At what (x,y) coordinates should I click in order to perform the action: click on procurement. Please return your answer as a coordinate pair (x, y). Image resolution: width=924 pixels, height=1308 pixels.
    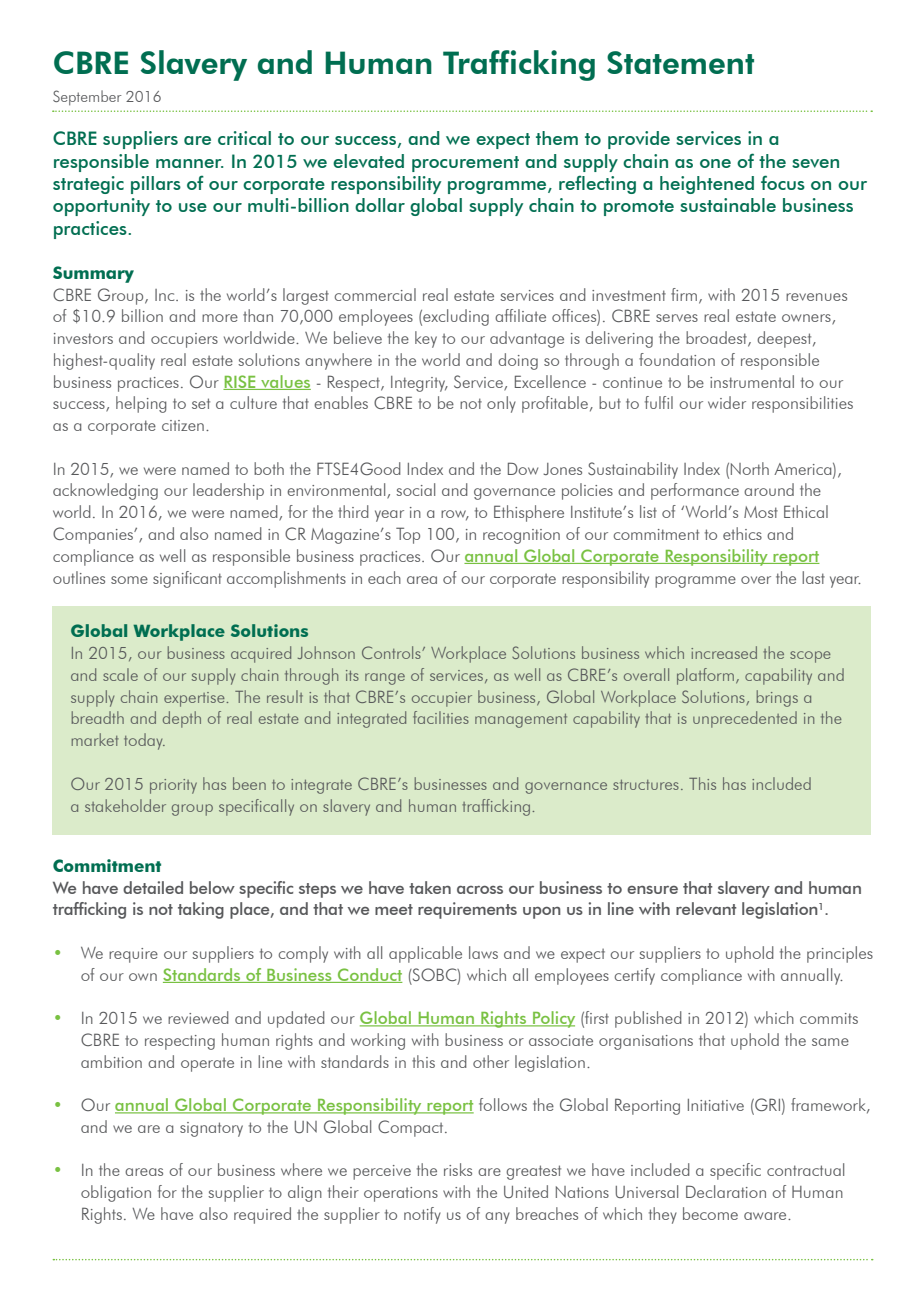
    Looking at the image, I should click on (465, 164).
